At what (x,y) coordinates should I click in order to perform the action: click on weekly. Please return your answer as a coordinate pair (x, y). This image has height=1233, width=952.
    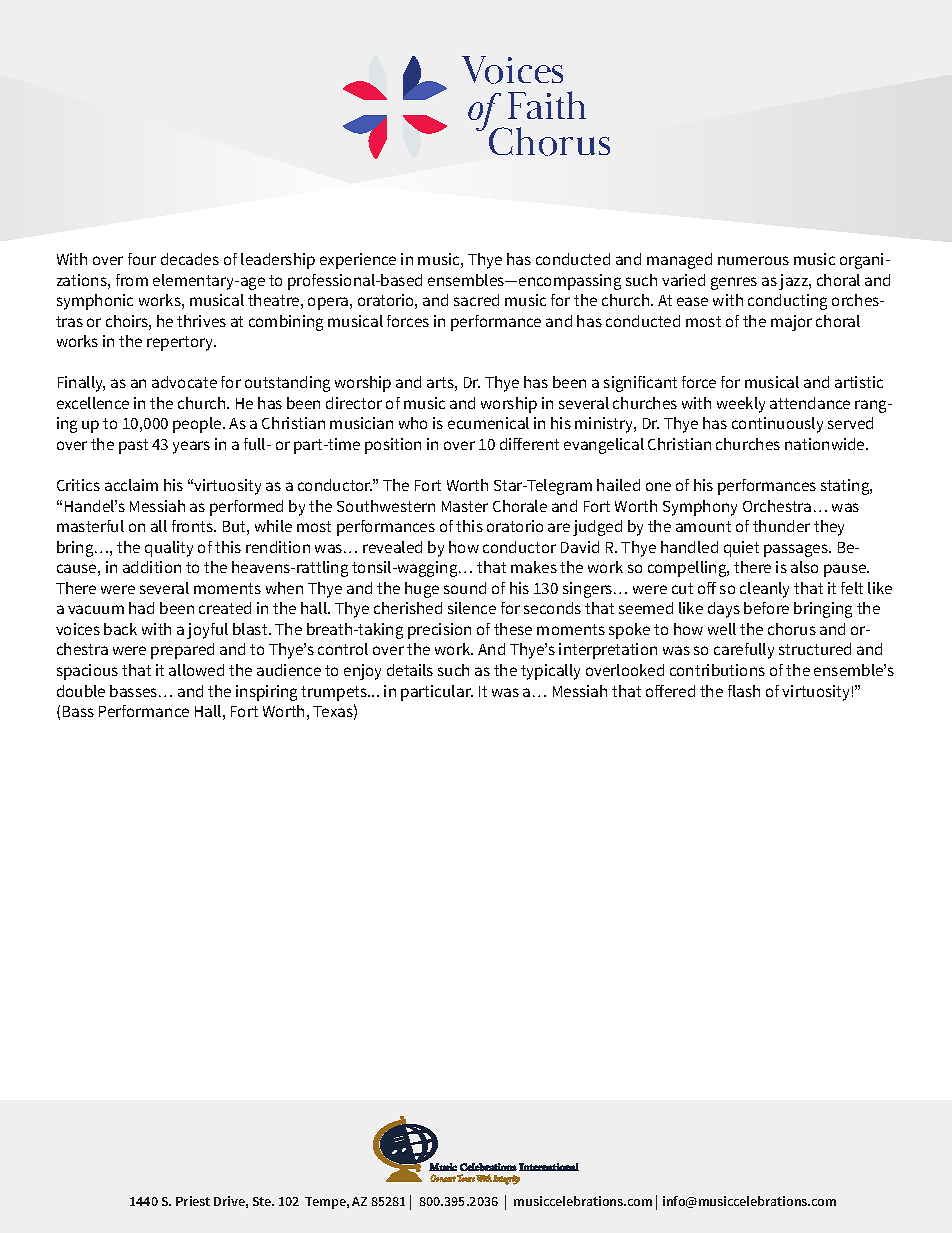
    Looking at the image, I should click on (741, 405).
